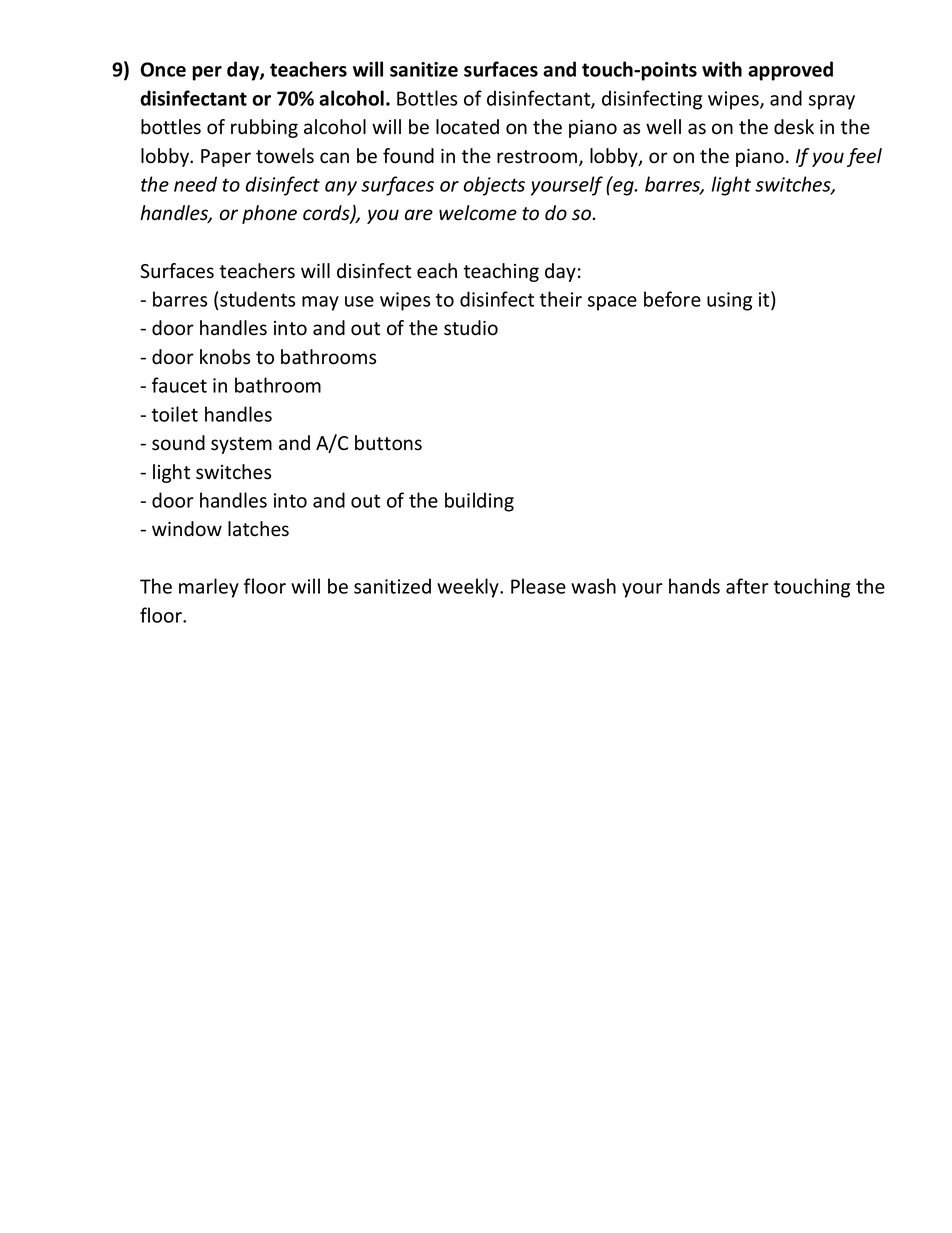 The height and width of the screenshot is (1233, 952). What do you see at coordinates (747, 586) in the screenshot?
I see `after` at bounding box center [747, 586].
